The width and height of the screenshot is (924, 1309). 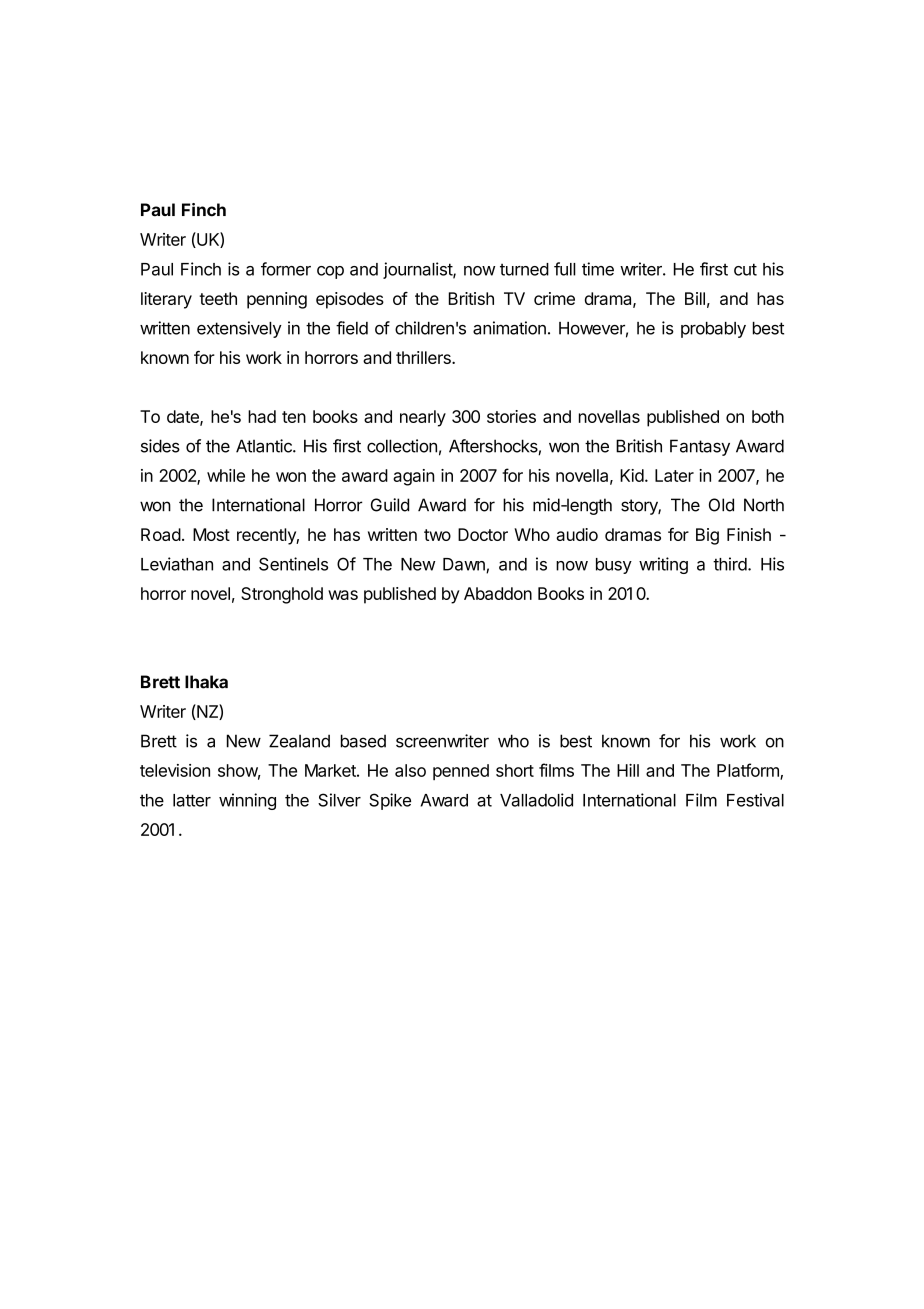 I want to click on penned, so click(x=461, y=772).
